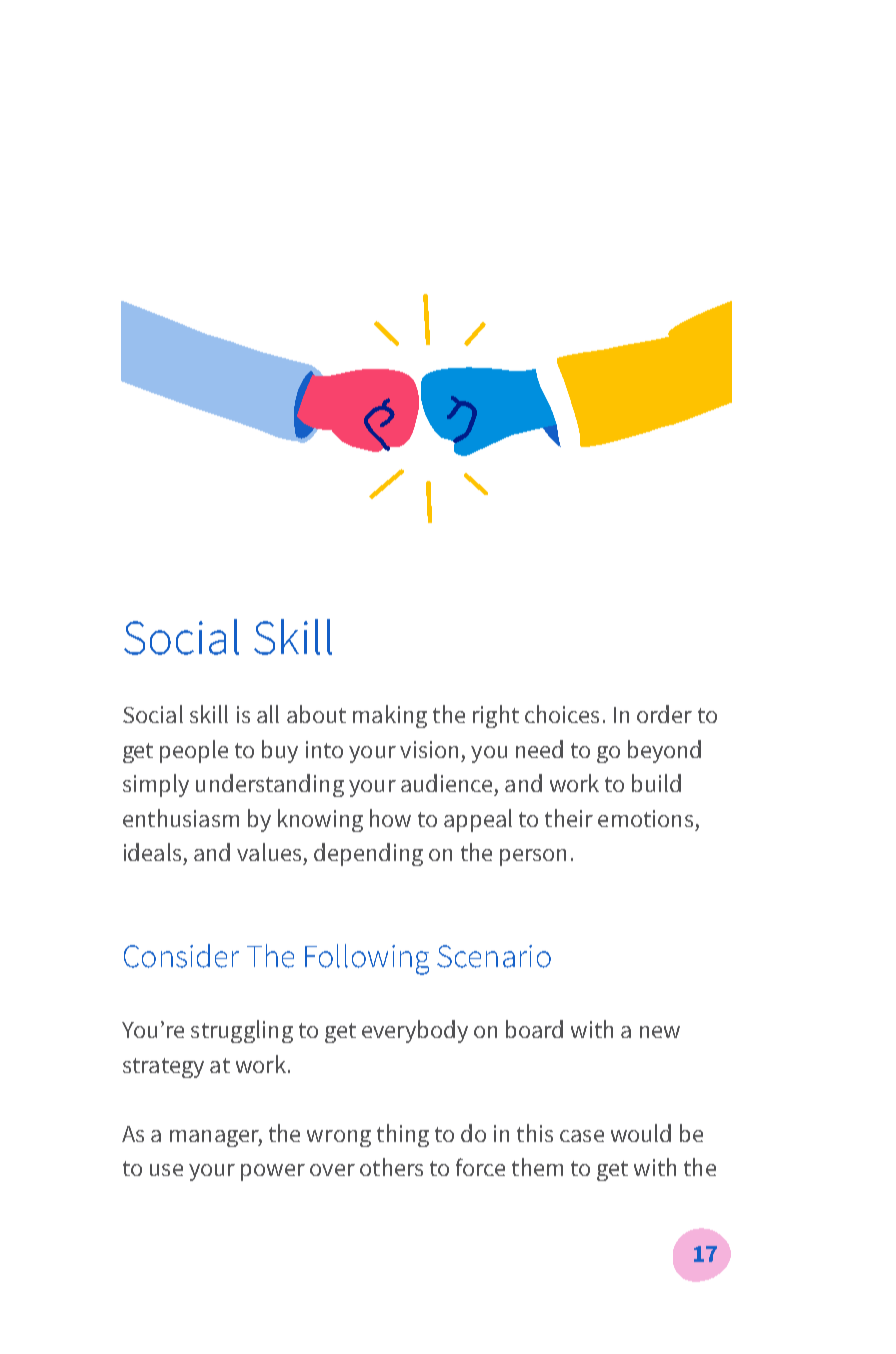 This screenshot has height=1354, width=896. What do you see at coordinates (194, 751) in the screenshot?
I see `people` at bounding box center [194, 751].
